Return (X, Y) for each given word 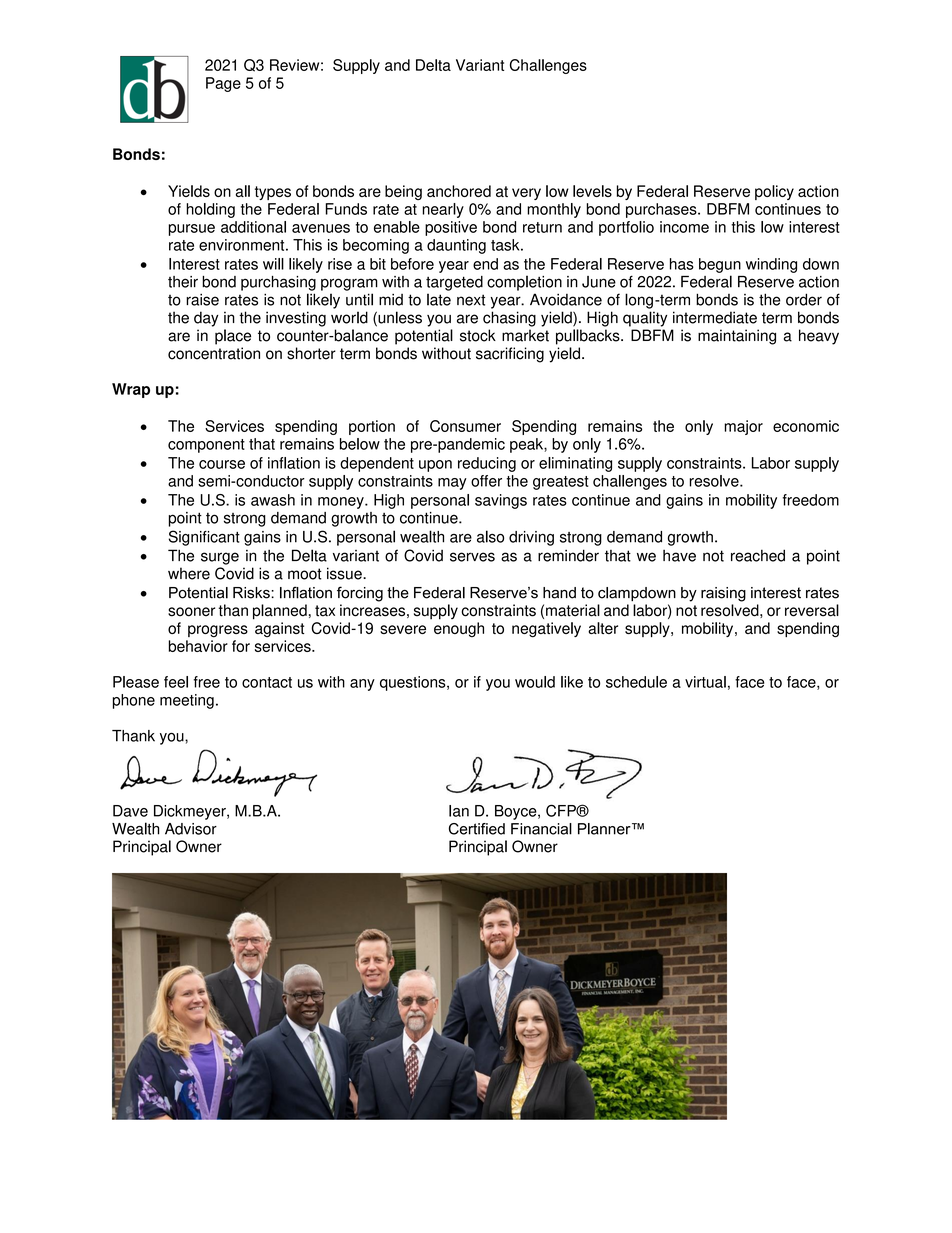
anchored (459, 191)
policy (774, 192)
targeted (454, 283)
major (743, 427)
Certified (477, 829)
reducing (487, 464)
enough (459, 629)
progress (218, 631)
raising (723, 594)
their (183, 282)
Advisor (191, 829)
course (222, 464)
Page (223, 84)
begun (720, 265)
